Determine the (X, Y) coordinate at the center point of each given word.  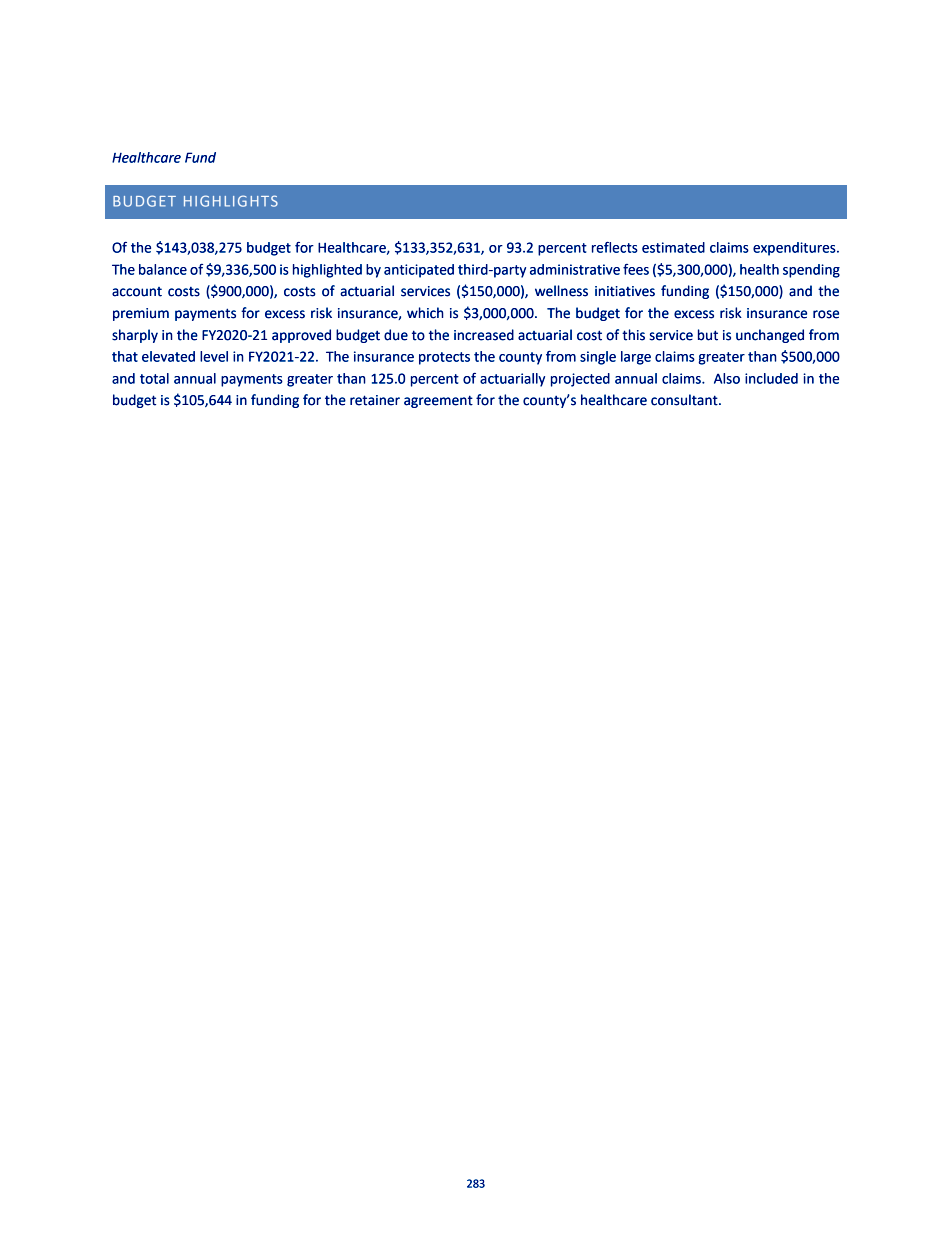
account (137, 292)
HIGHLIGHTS (231, 201)
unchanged (770, 336)
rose (826, 314)
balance (163, 269)
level (214, 356)
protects (444, 358)
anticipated (419, 271)
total (154, 378)
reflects (615, 247)
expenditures (795, 249)
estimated (673, 247)
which (425, 313)
